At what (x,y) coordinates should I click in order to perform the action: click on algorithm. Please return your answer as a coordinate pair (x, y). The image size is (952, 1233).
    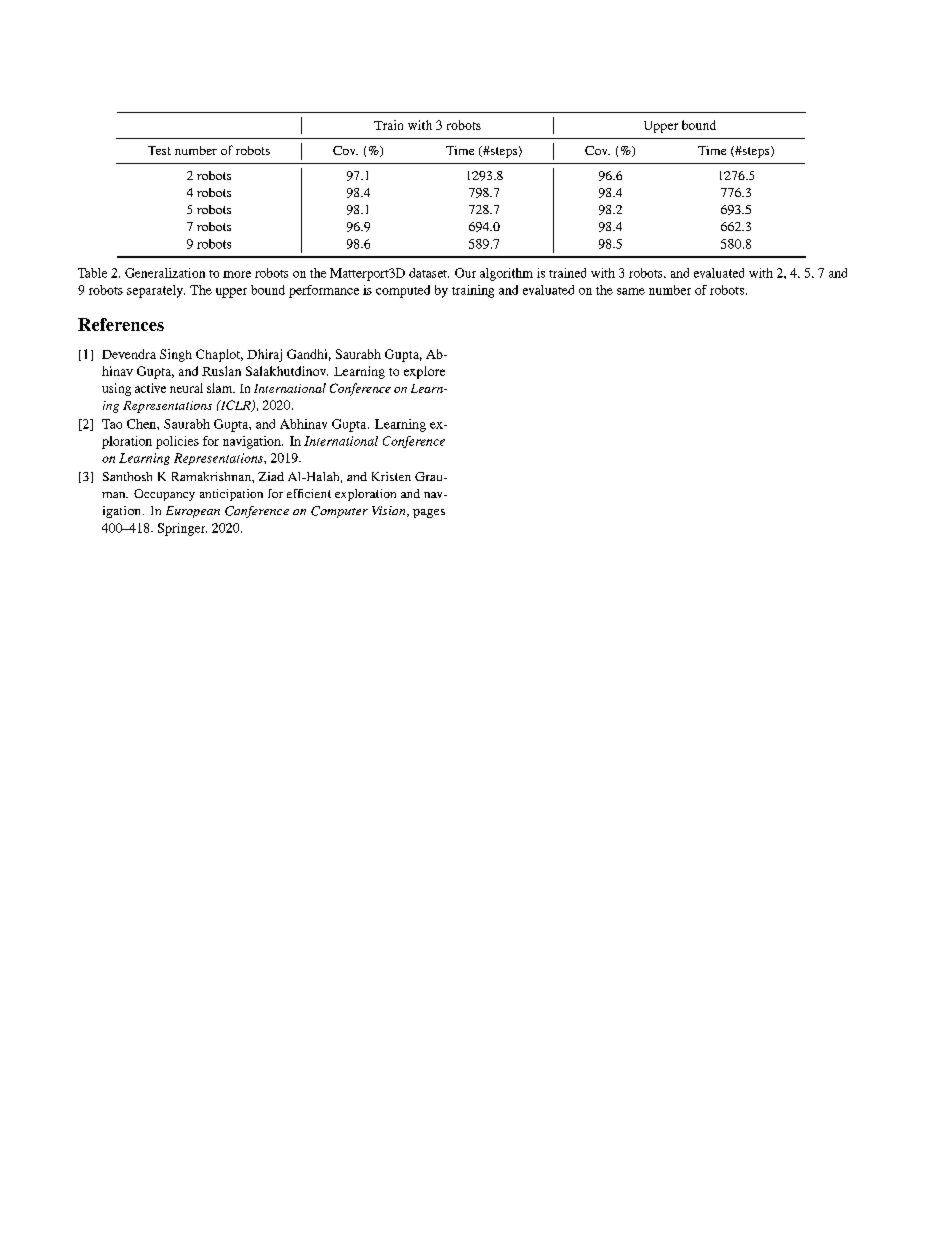
    Looking at the image, I should click on (506, 274).
